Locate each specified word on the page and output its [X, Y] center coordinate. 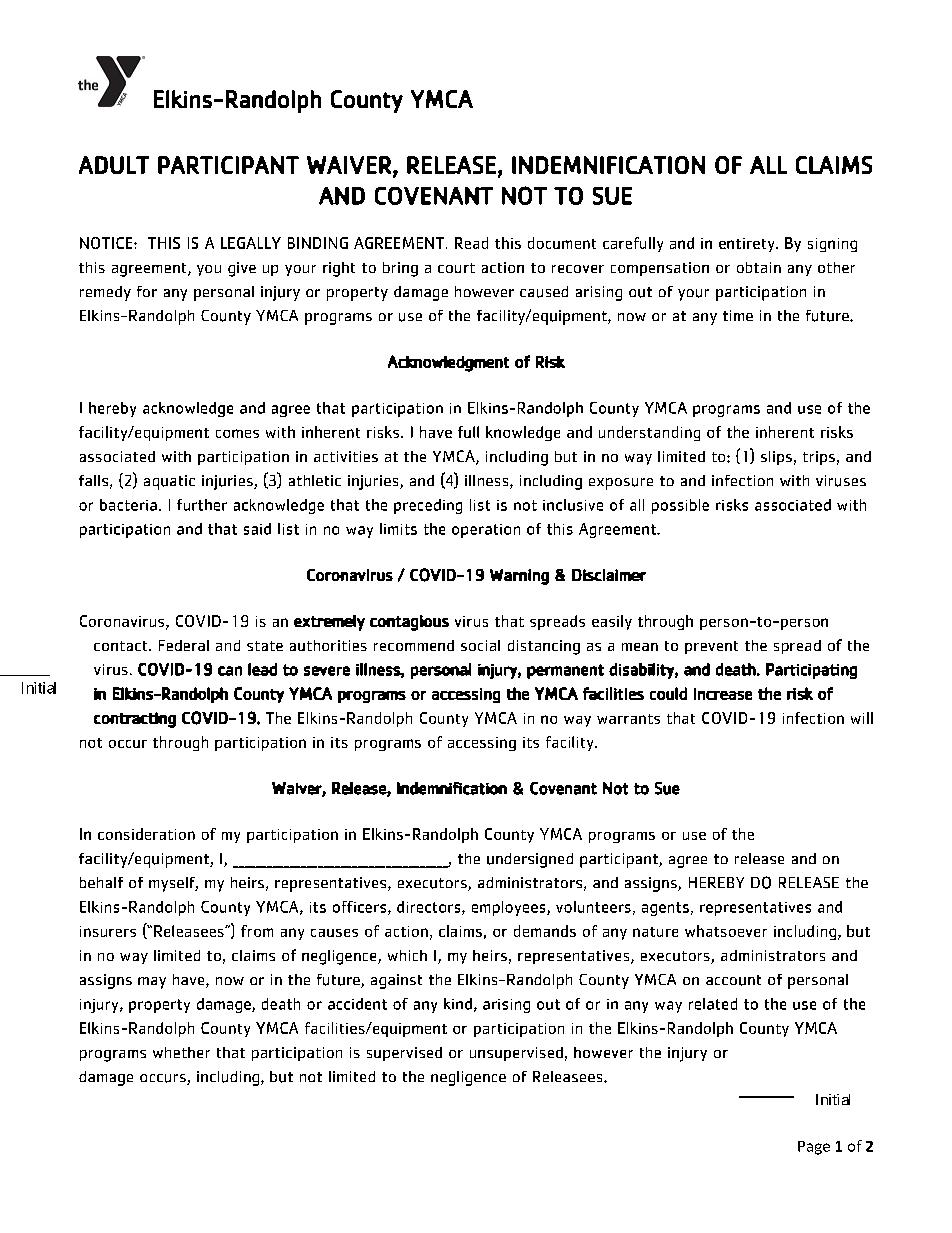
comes [237, 433]
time [738, 315]
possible [680, 506]
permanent [565, 671]
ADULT [114, 165]
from [257, 931]
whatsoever [726, 931]
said [257, 529]
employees [510, 908]
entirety [748, 245]
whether [181, 1052]
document [562, 243]
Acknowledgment [448, 363]
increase [723, 694]
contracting [135, 720]
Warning [519, 577]
